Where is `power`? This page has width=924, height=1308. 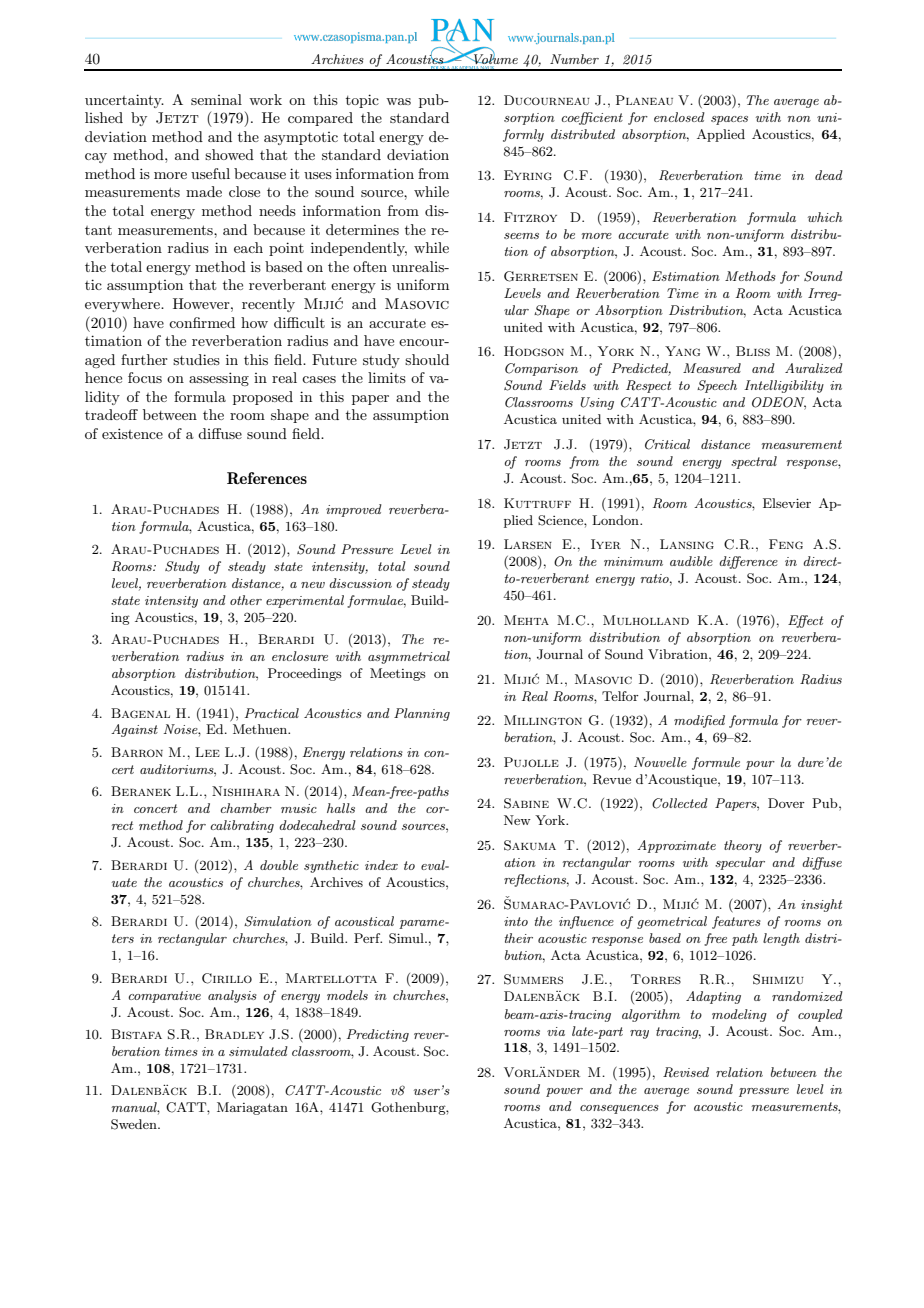 power is located at coordinates (564, 1092).
